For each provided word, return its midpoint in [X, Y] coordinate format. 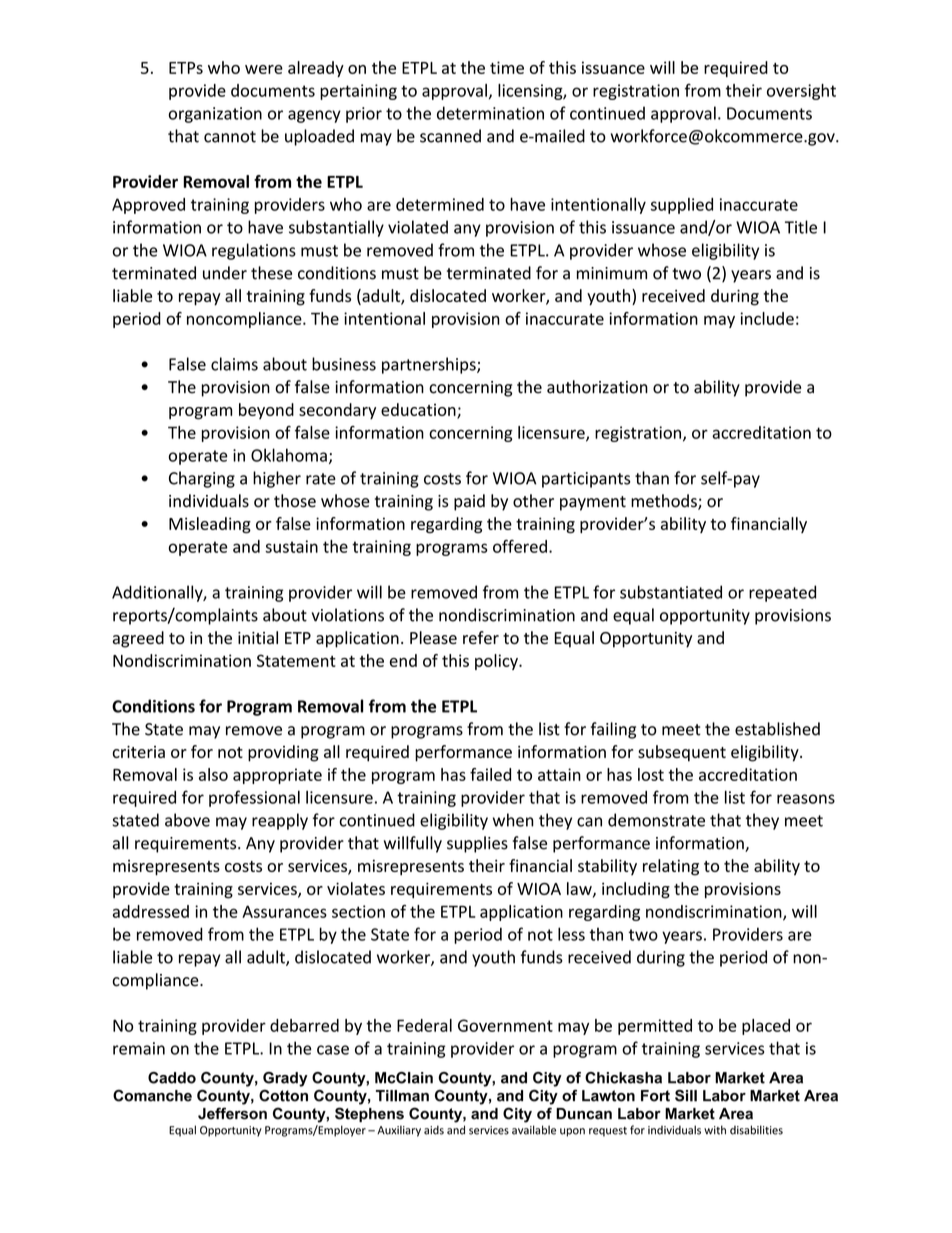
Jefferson [232, 1113]
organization [215, 115]
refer [481, 637]
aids [434, 1130]
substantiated [671, 592]
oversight [801, 92]
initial [258, 637]
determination [490, 113]
